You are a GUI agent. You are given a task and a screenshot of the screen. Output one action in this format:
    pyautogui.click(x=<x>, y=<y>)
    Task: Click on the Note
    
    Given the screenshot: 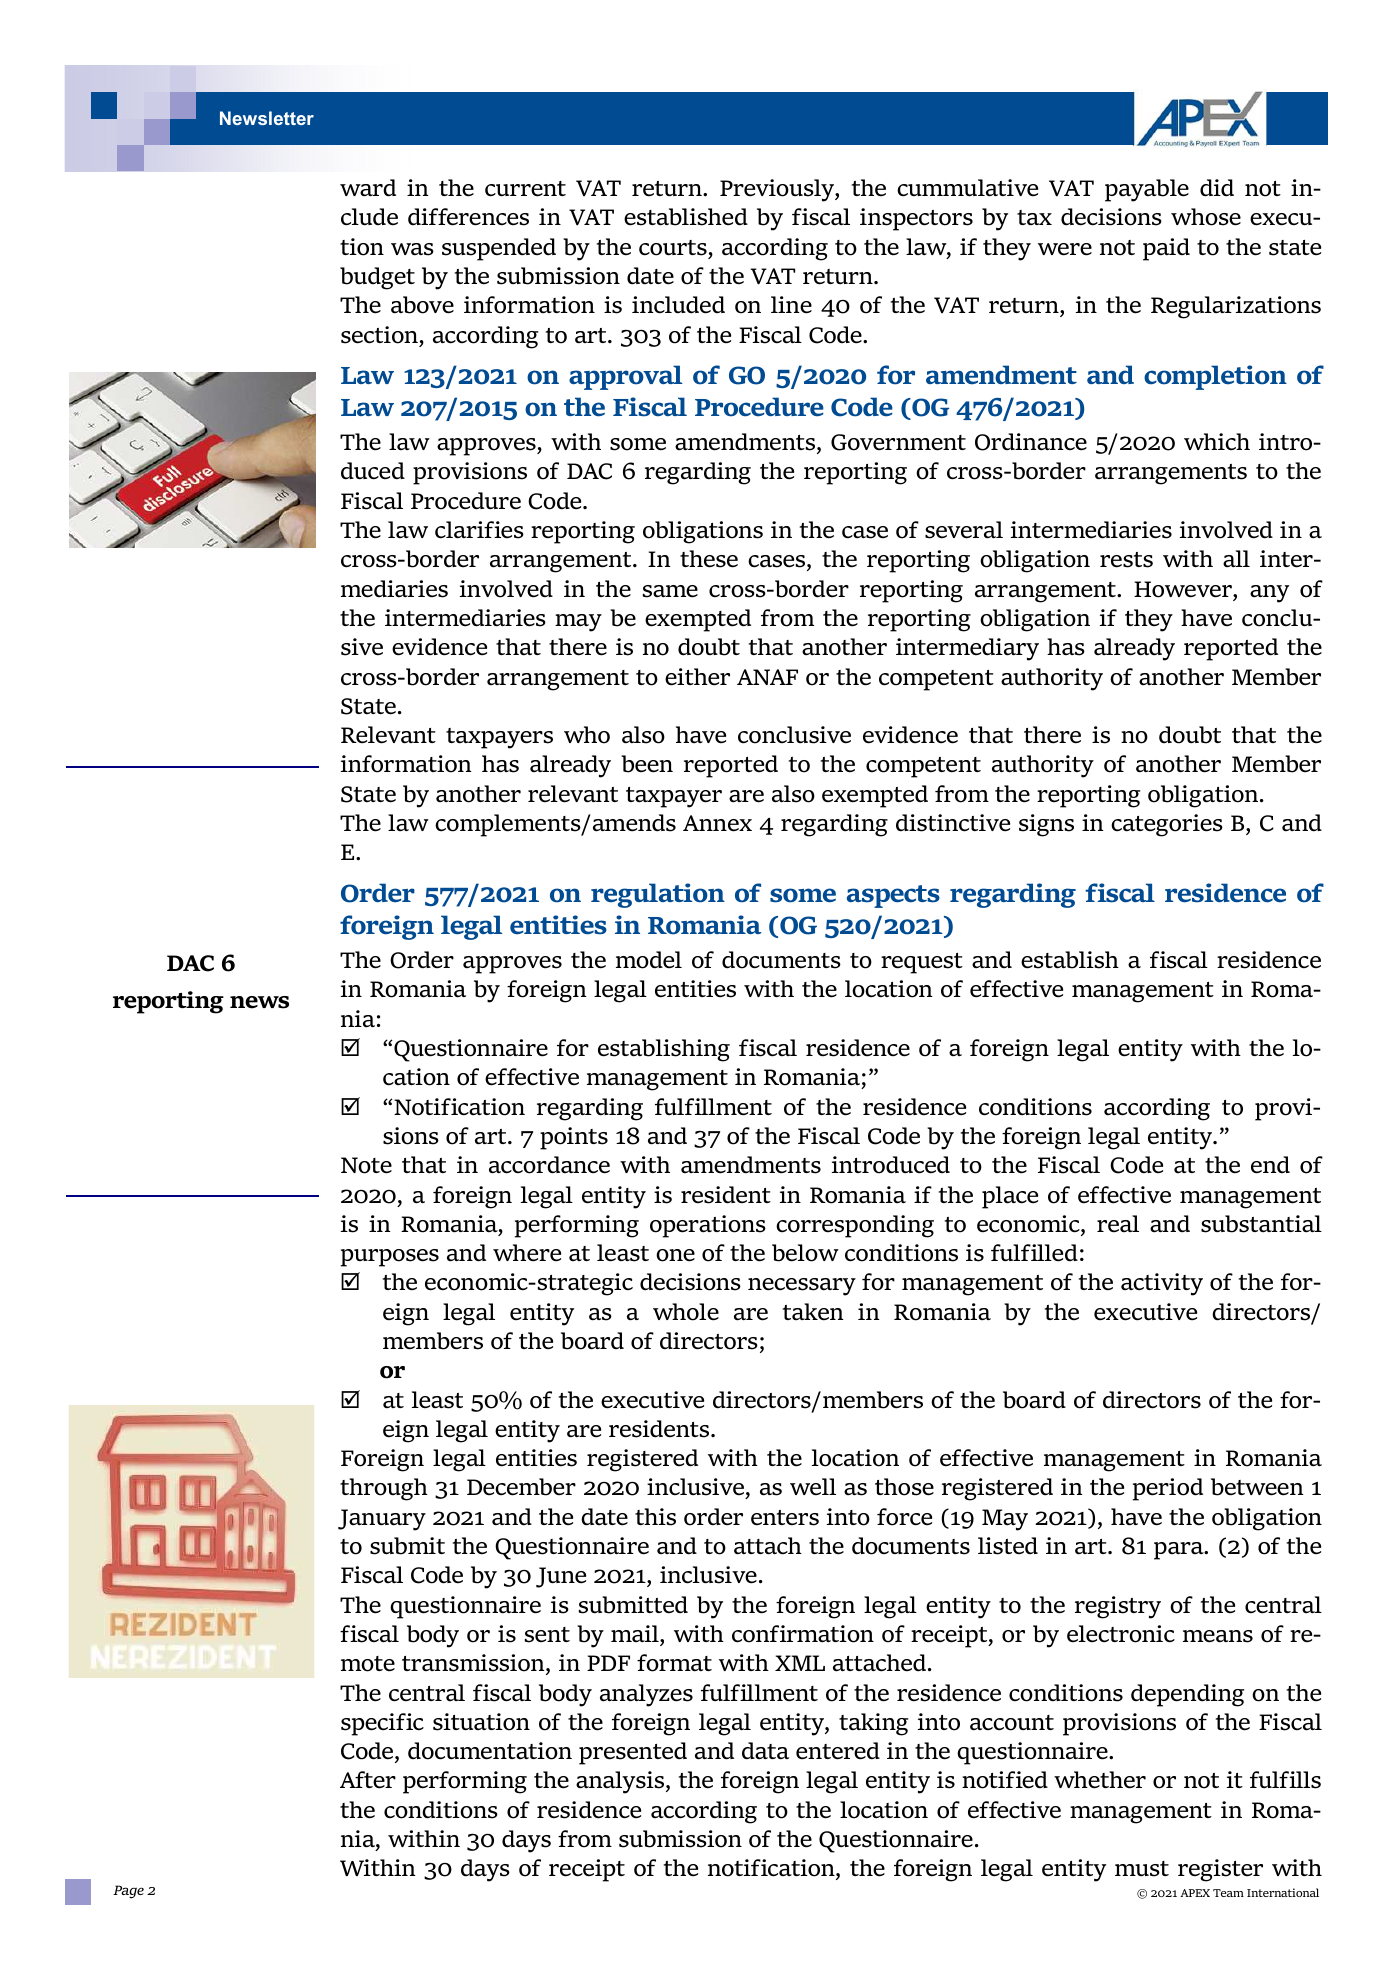 What is the action you would take?
    pyautogui.click(x=366, y=1165)
